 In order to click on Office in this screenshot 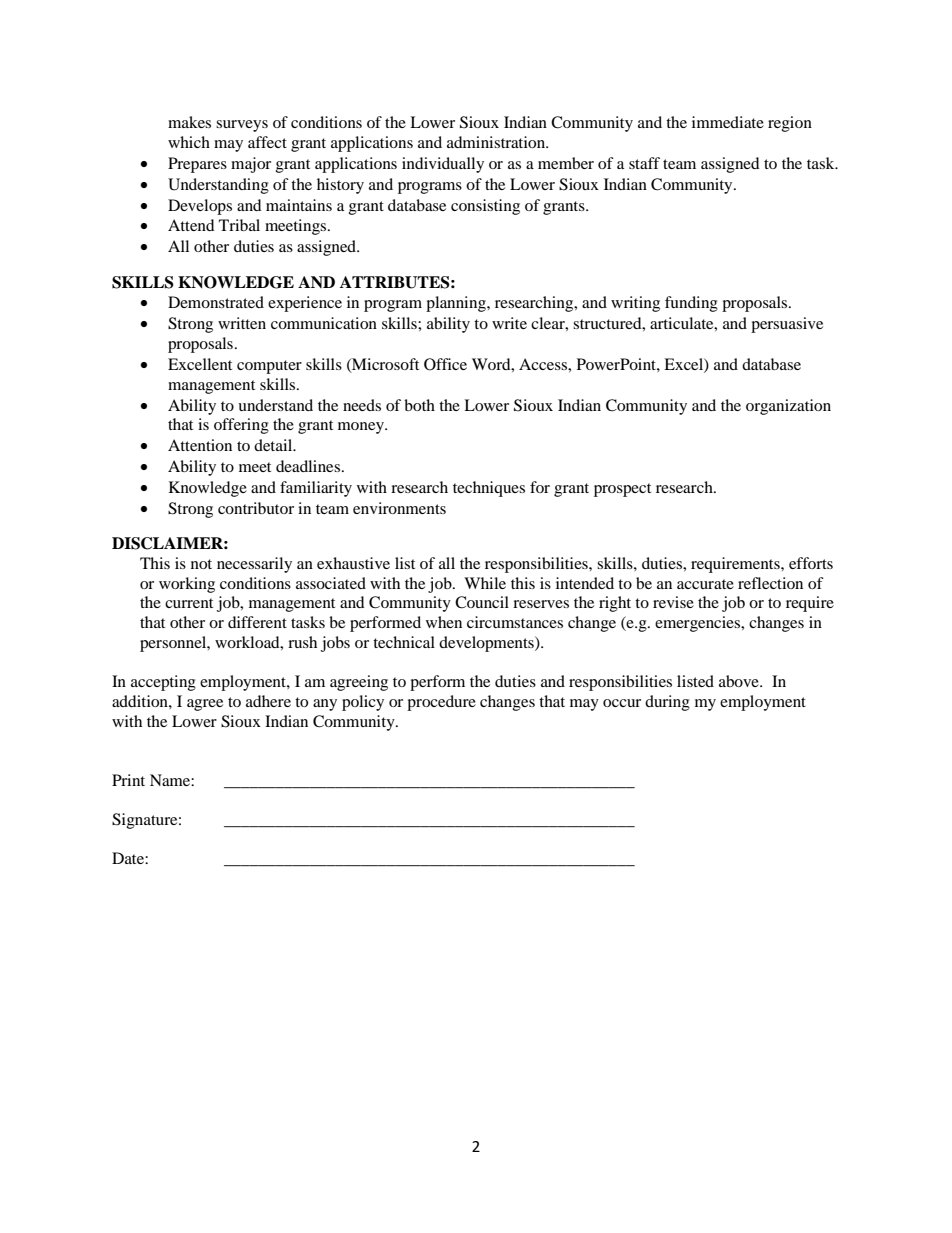, I will do `click(445, 364)`.
